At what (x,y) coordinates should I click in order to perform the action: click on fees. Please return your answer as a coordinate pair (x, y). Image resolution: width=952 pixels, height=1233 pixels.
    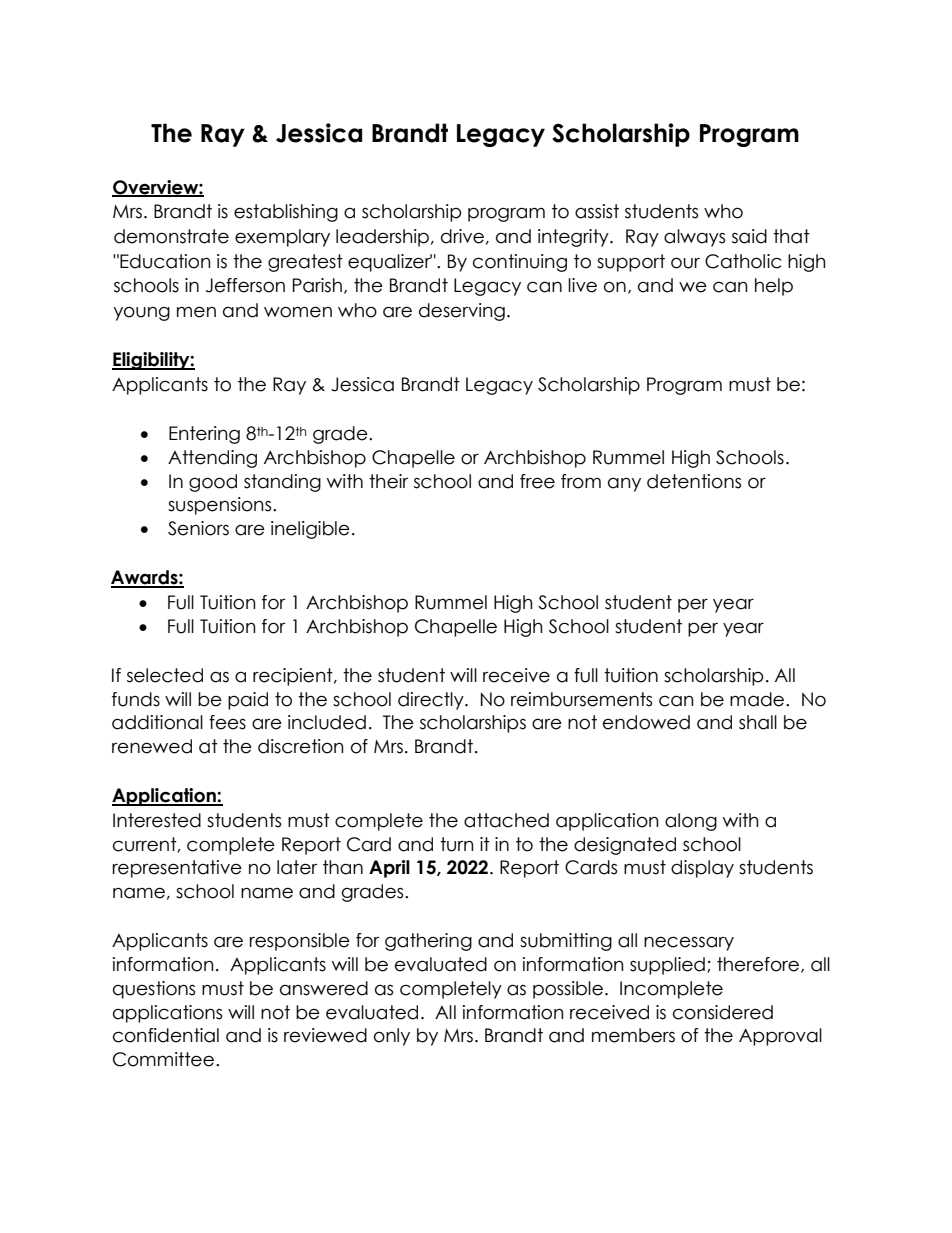
    Looking at the image, I should click on (227, 722).
